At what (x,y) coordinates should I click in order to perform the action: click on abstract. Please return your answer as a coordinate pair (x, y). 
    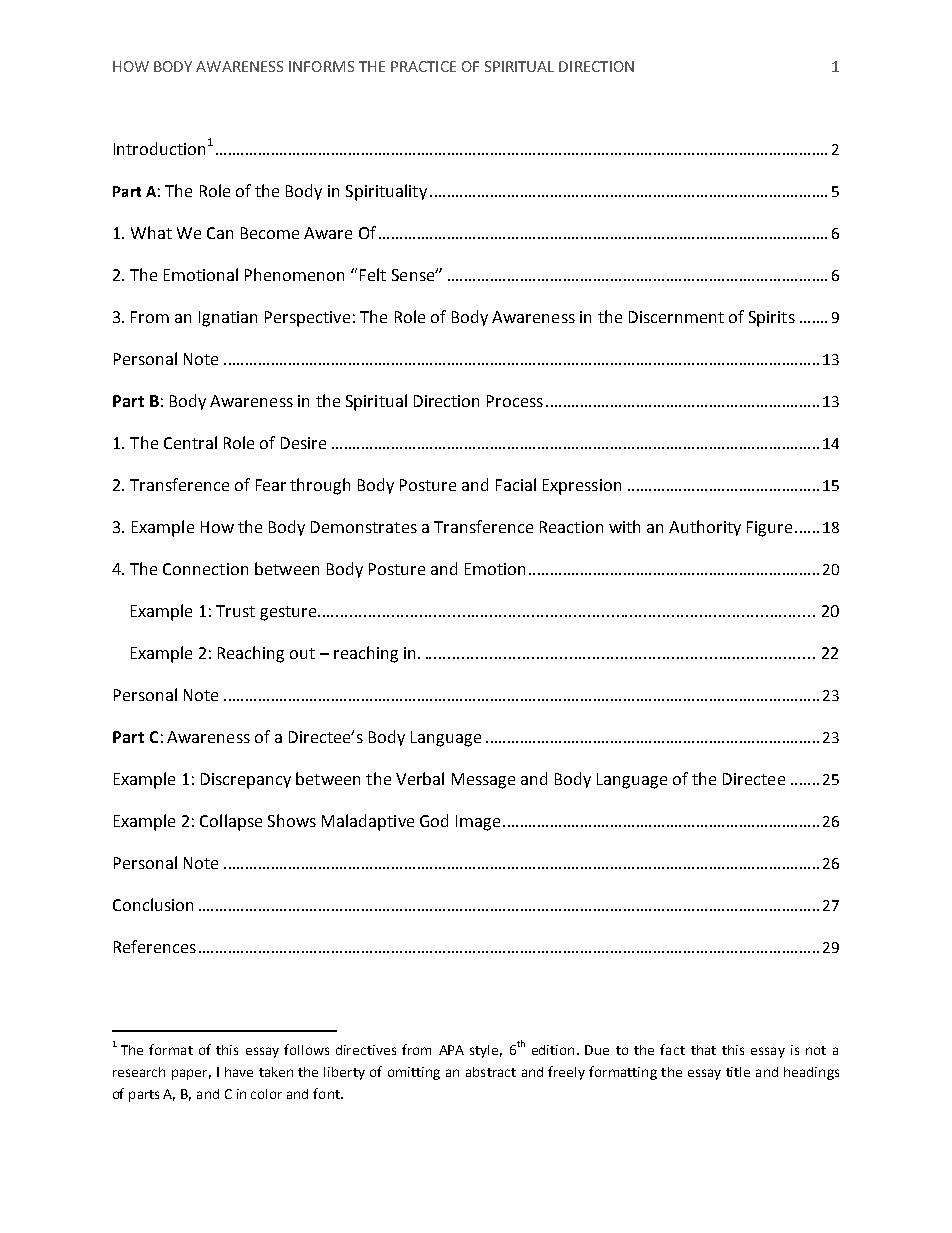
    Looking at the image, I should click on (491, 1072).
